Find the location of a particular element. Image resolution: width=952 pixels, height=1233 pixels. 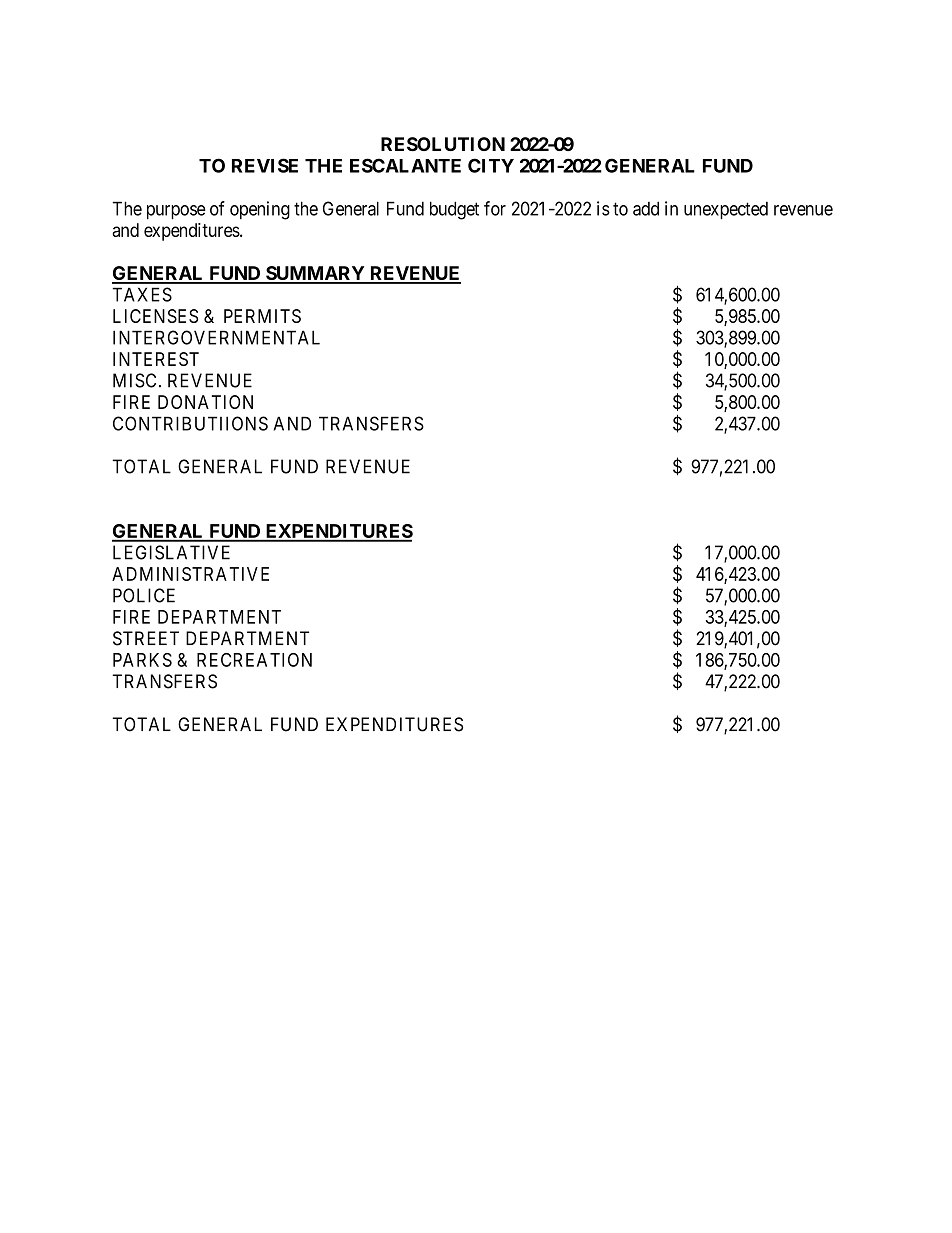

REVISE is located at coordinates (265, 165).
